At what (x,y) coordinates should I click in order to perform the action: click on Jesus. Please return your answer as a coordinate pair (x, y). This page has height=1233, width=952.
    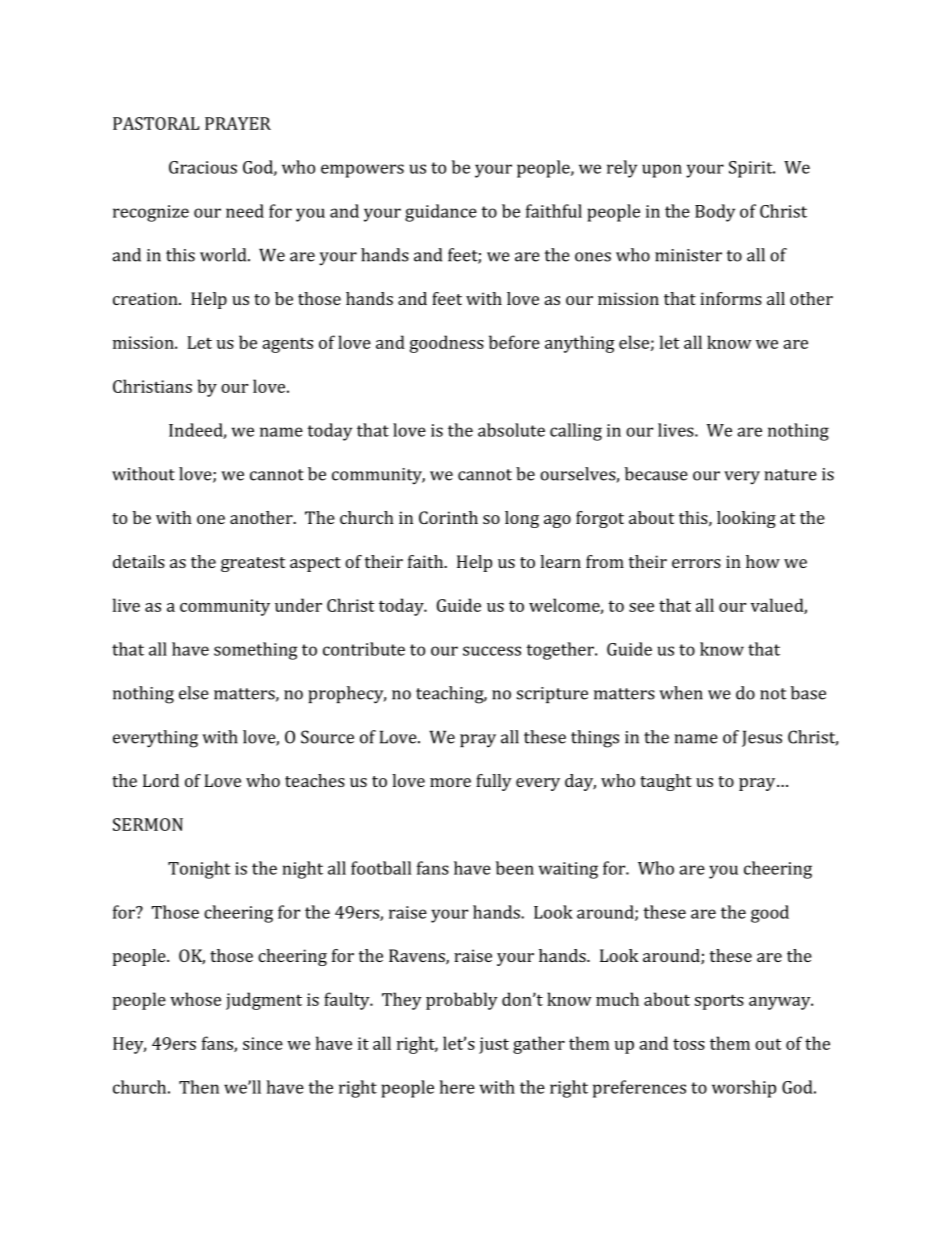
    Looking at the image, I should click on (762, 738).
